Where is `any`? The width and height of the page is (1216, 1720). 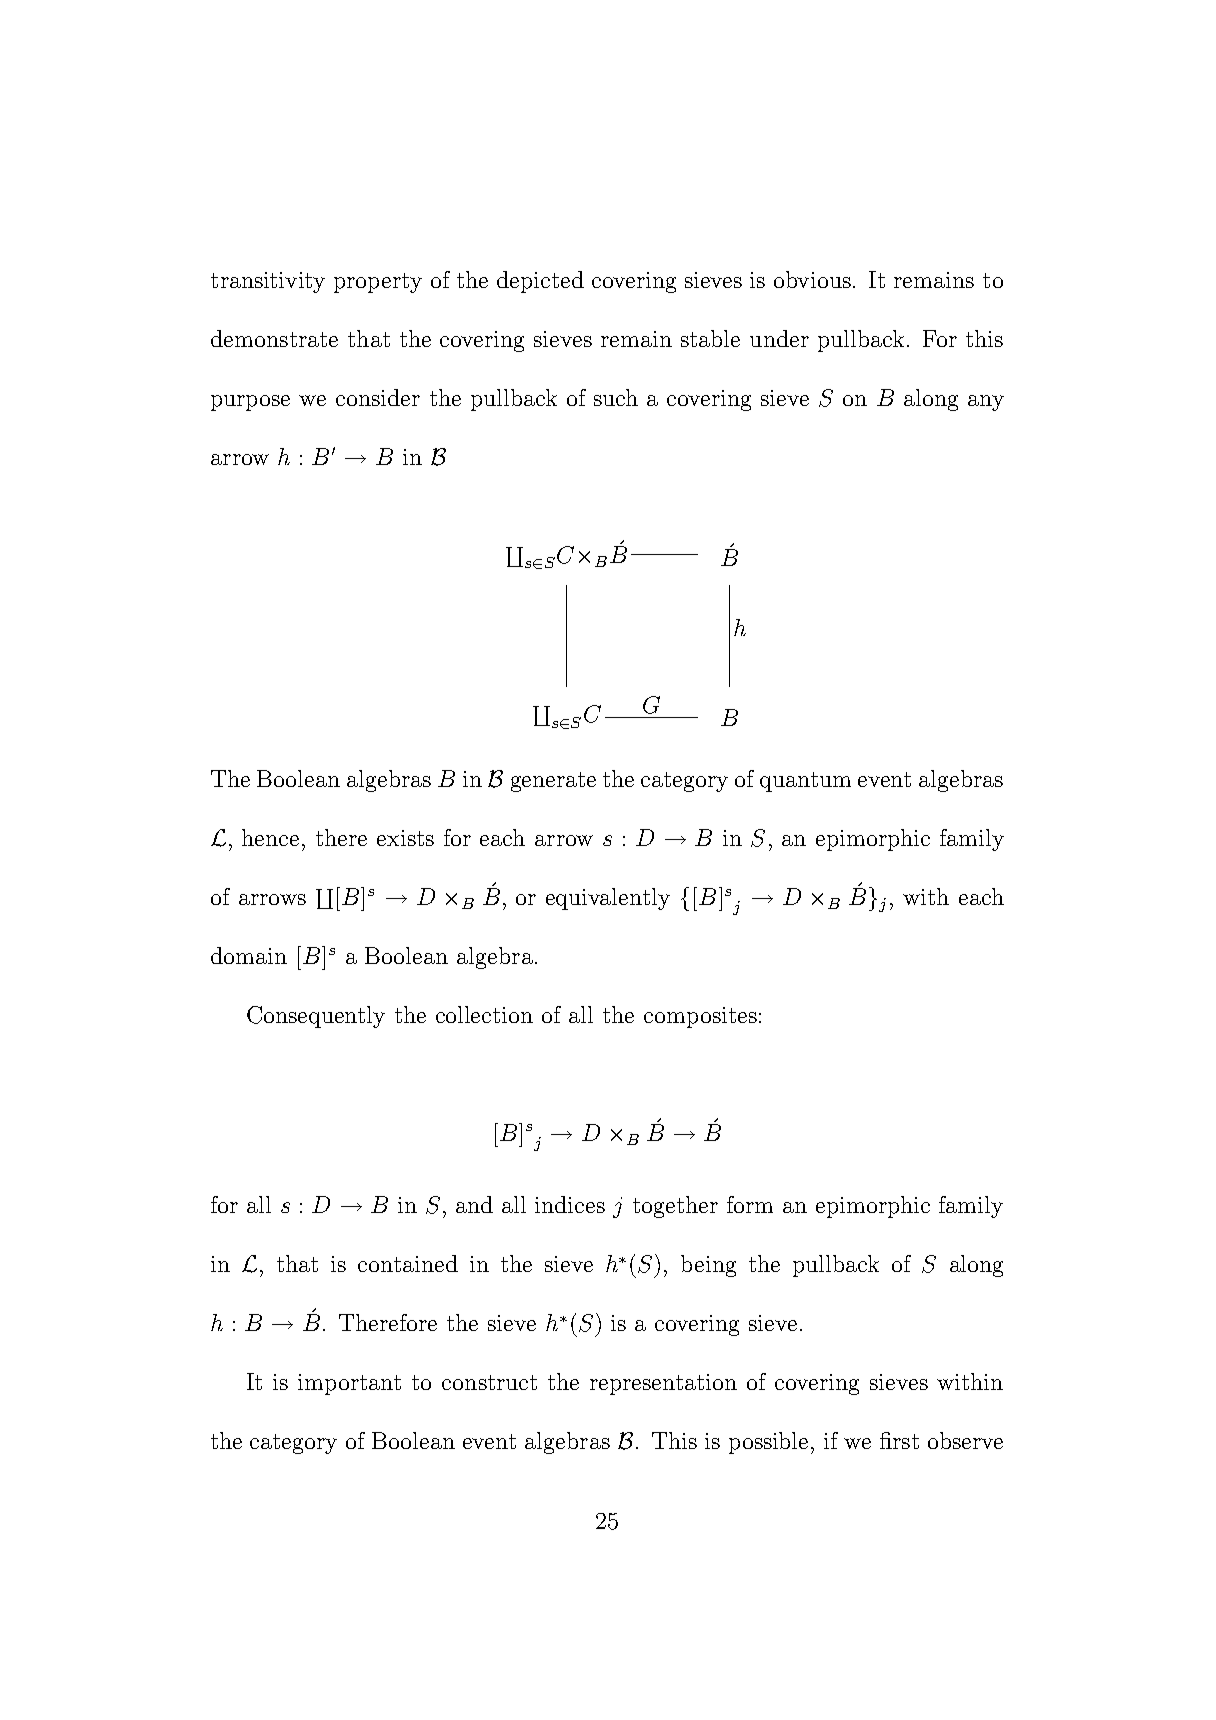
any is located at coordinates (986, 403).
